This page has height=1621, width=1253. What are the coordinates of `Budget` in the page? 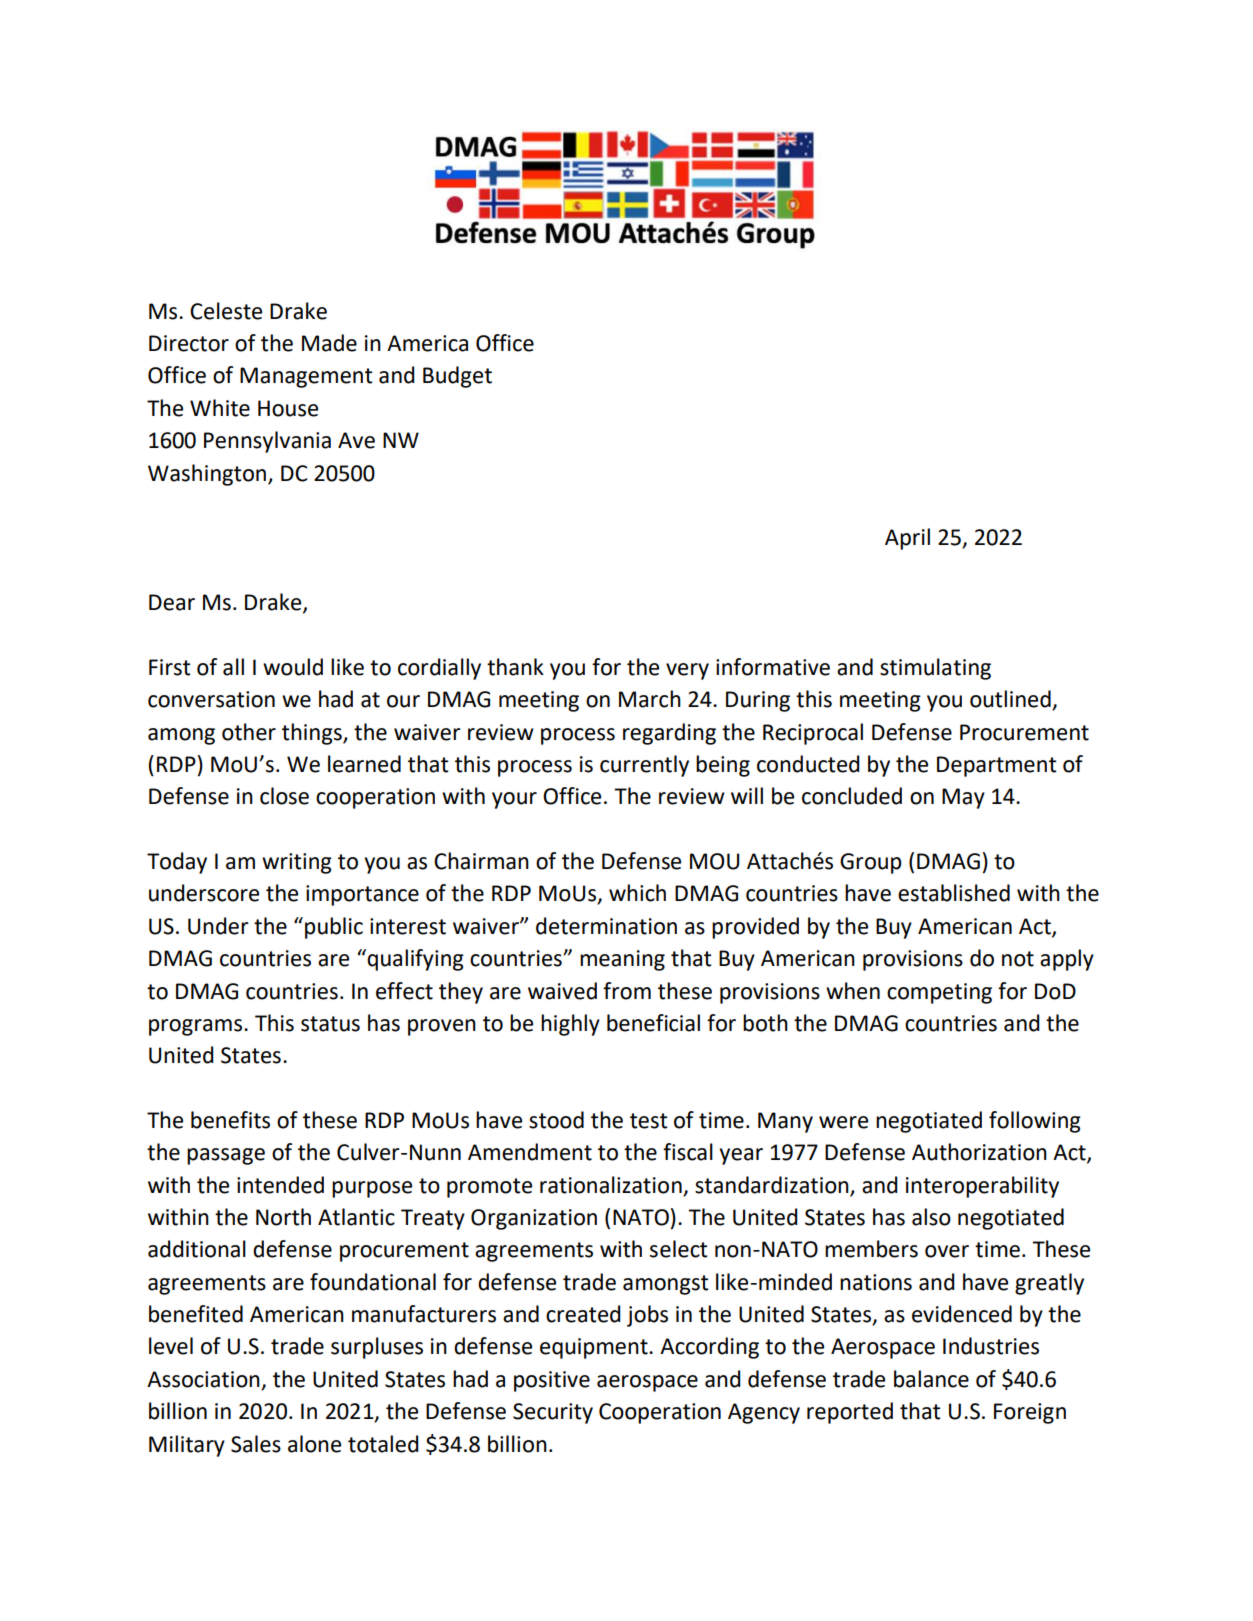 It's located at (457, 377).
